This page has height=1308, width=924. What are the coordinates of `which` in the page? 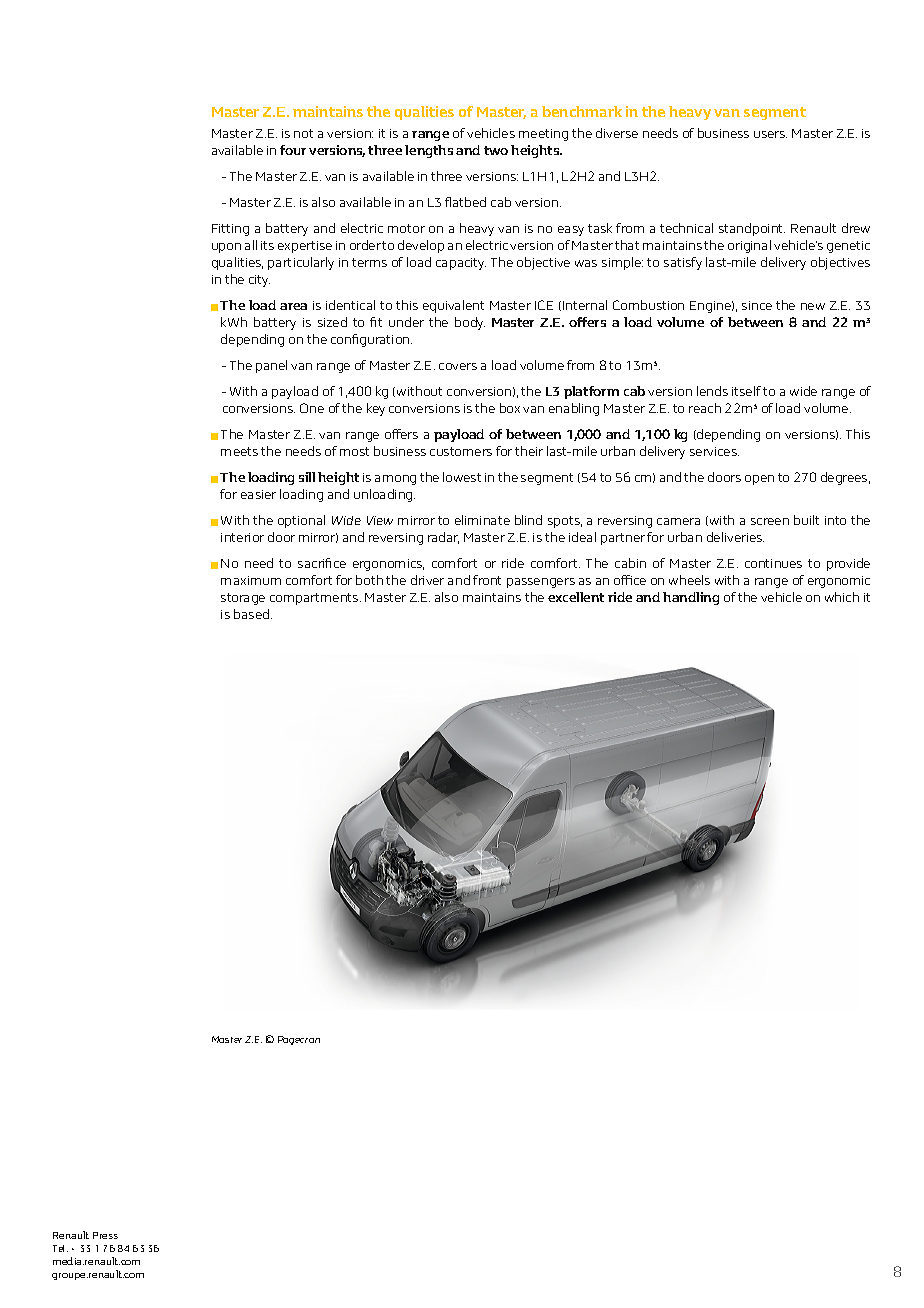 It's located at (842, 597).
